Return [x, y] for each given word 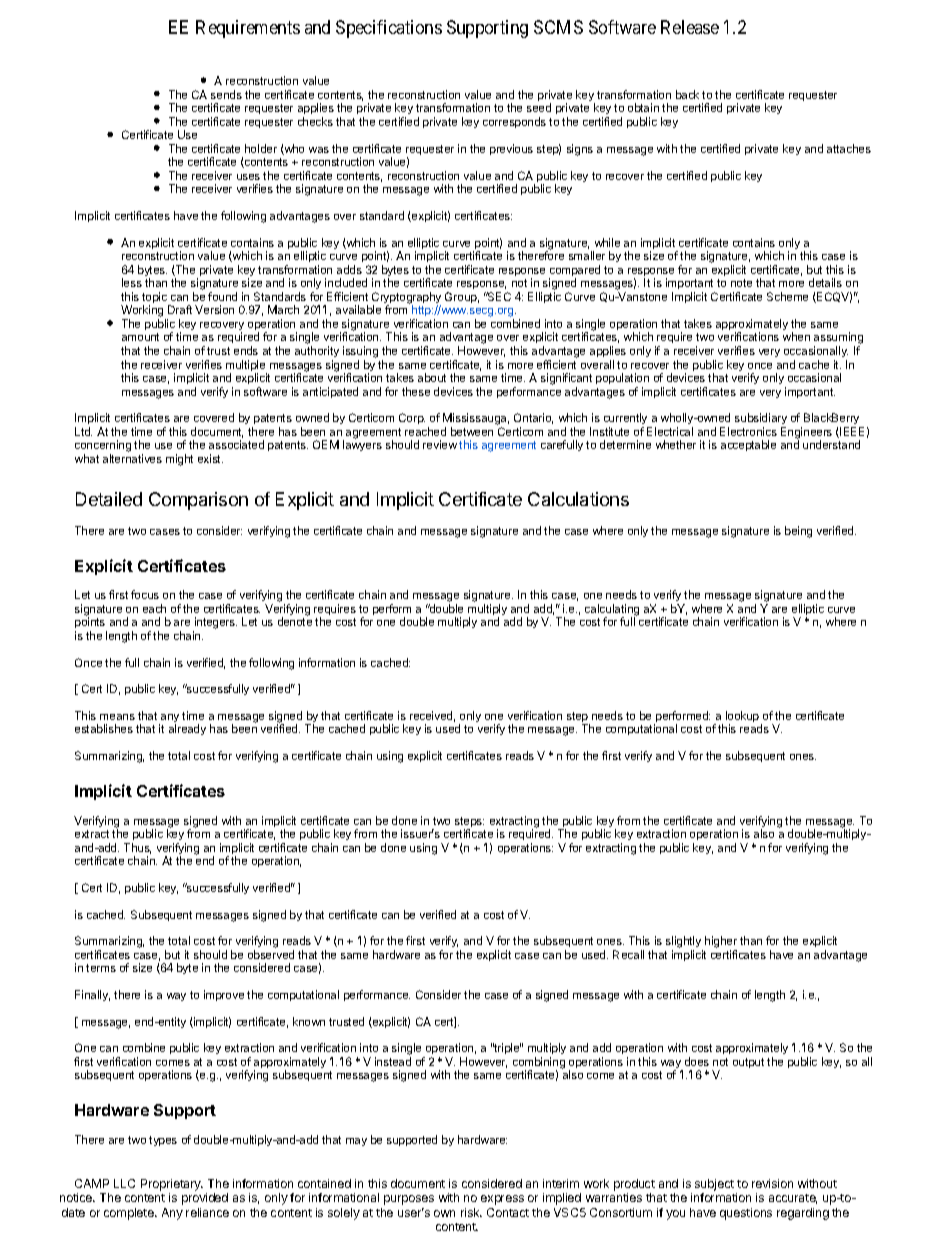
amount [140, 337]
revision [772, 1183]
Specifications [389, 29]
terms [101, 968]
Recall [628, 954]
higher [721, 943]
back [687, 94]
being [798, 532]
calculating [612, 611]
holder [261, 148]
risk [471, 1212]
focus [145, 594]
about [432, 377]
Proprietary [172, 1186]
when [796, 336]
